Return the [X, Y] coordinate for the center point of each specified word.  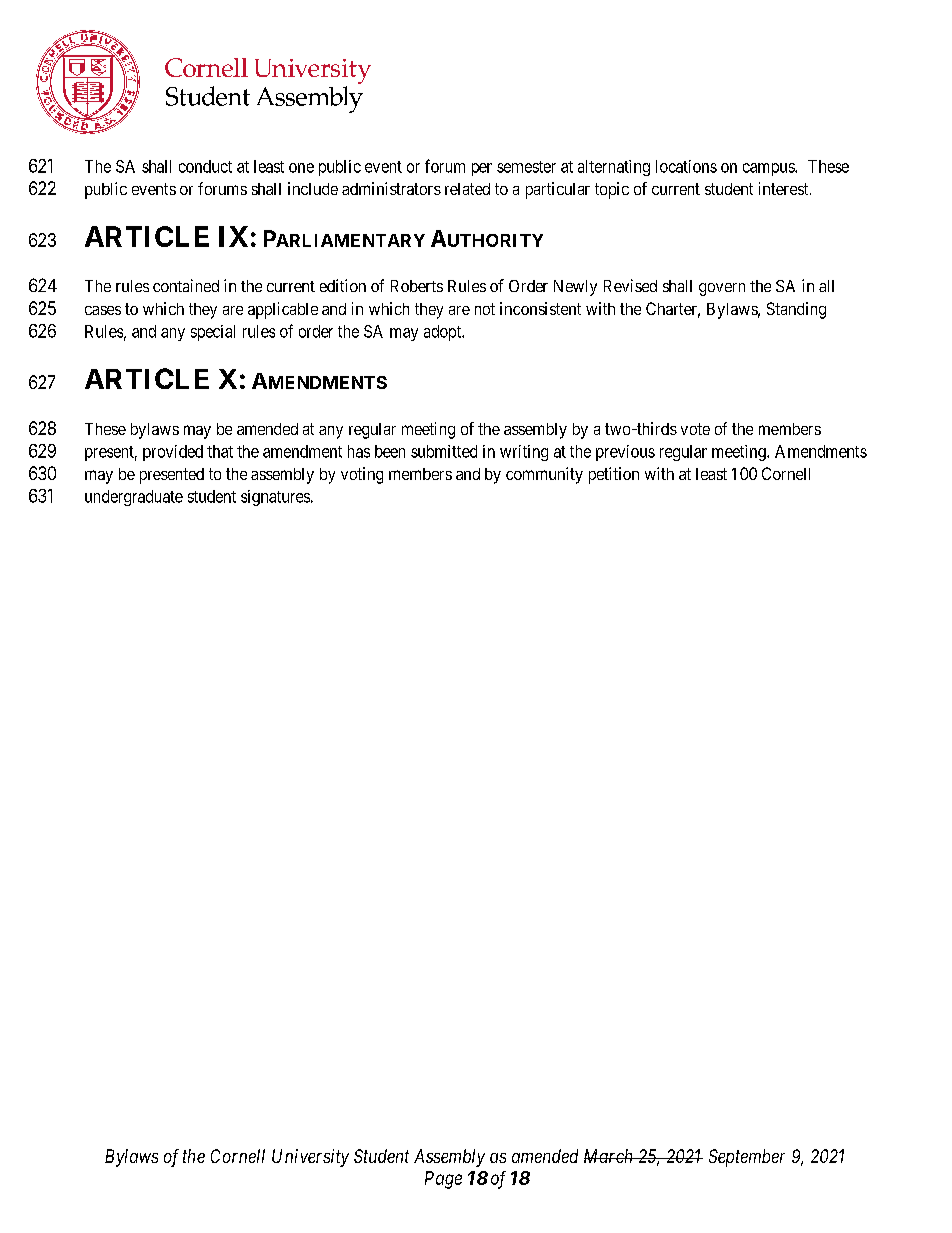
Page [443, 1180]
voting [362, 475]
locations [686, 166]
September [747, 1158]
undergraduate [134, 498]
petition [614, 475]
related [467, 189]
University [310, 1158]
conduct [205, 166]
